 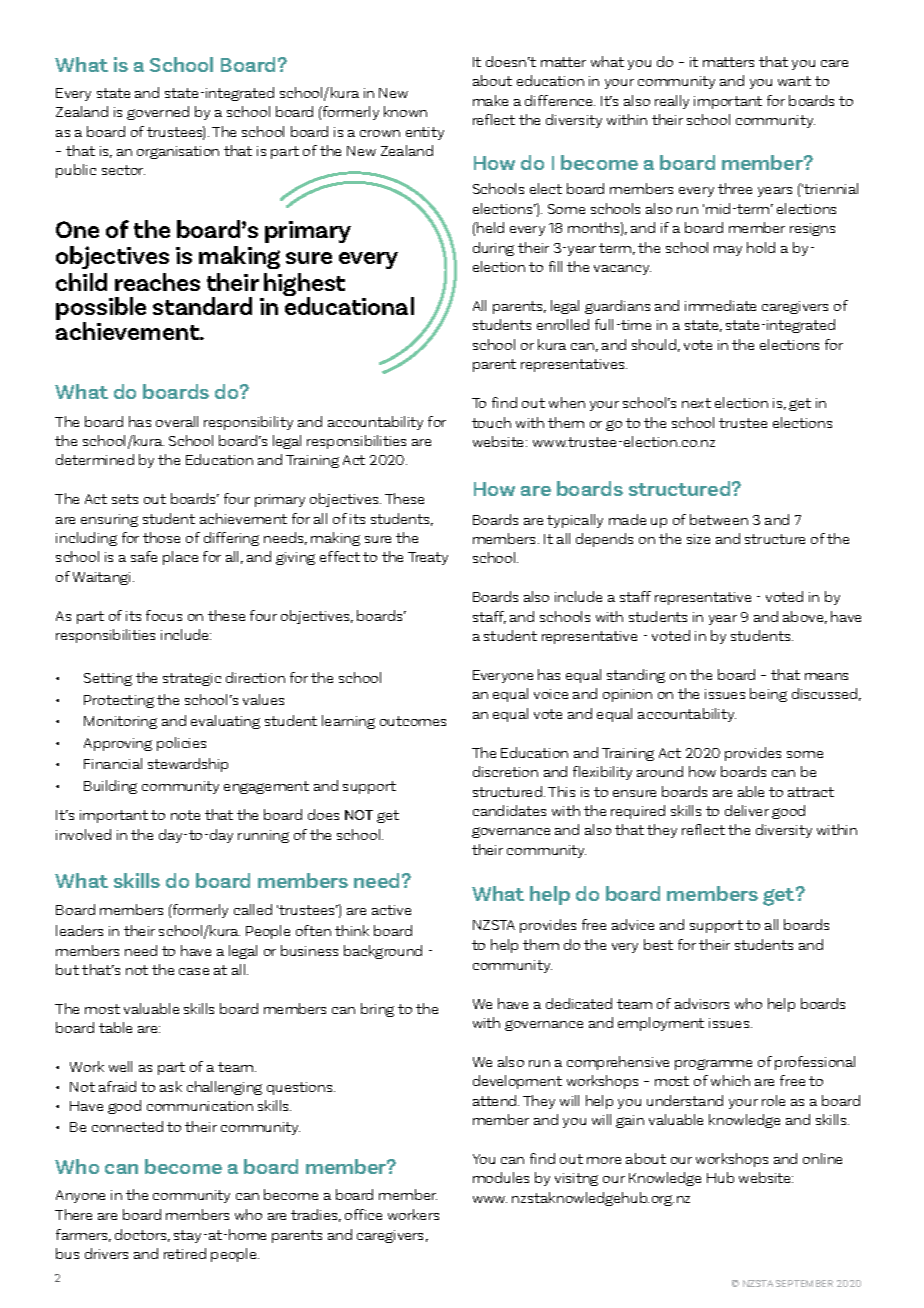 What do you see at coordinates (425, 133) in the page?
I see `entity` at bounding box center [425, 133].
